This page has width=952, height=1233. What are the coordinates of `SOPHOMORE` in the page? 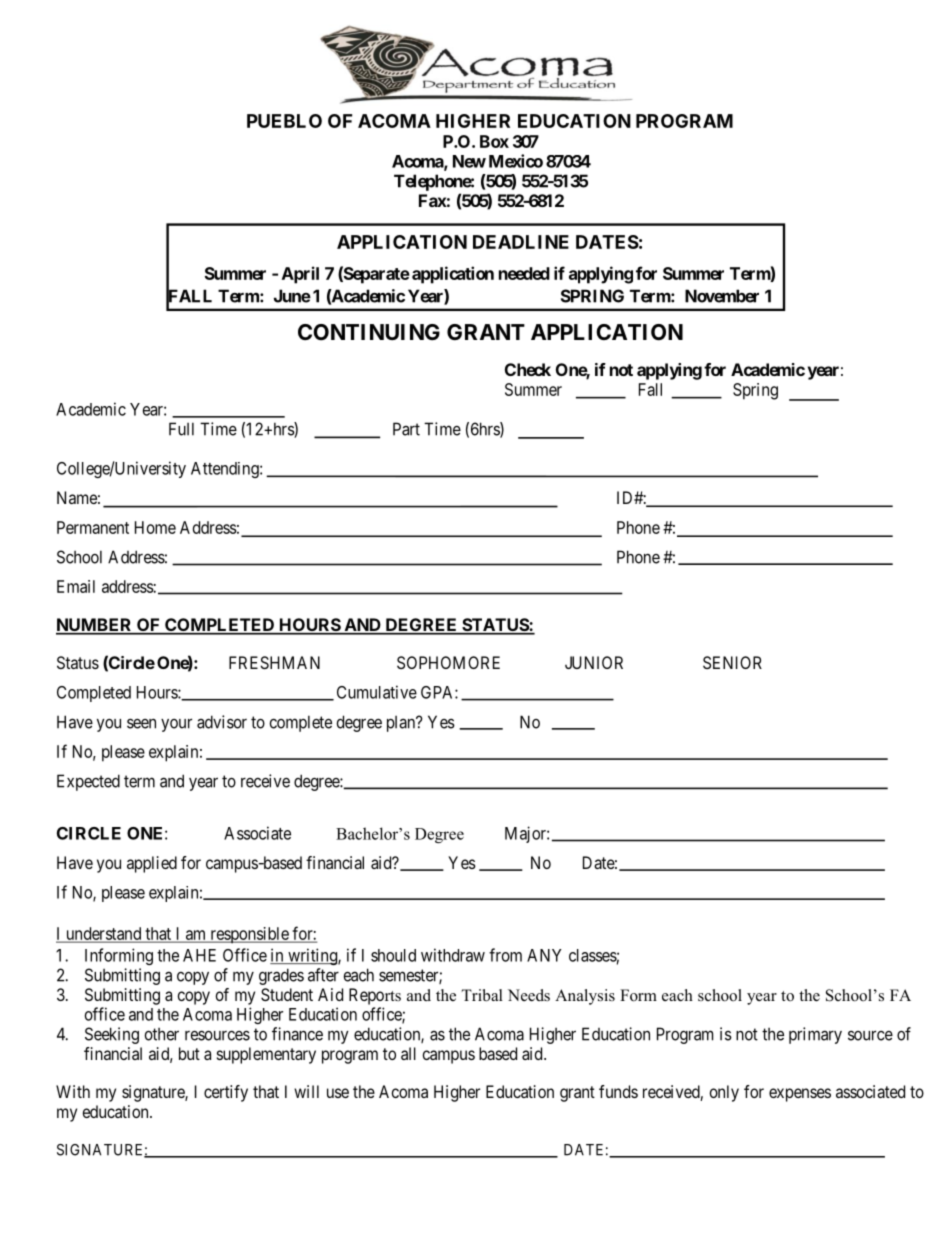 It's located at (448, 662).
